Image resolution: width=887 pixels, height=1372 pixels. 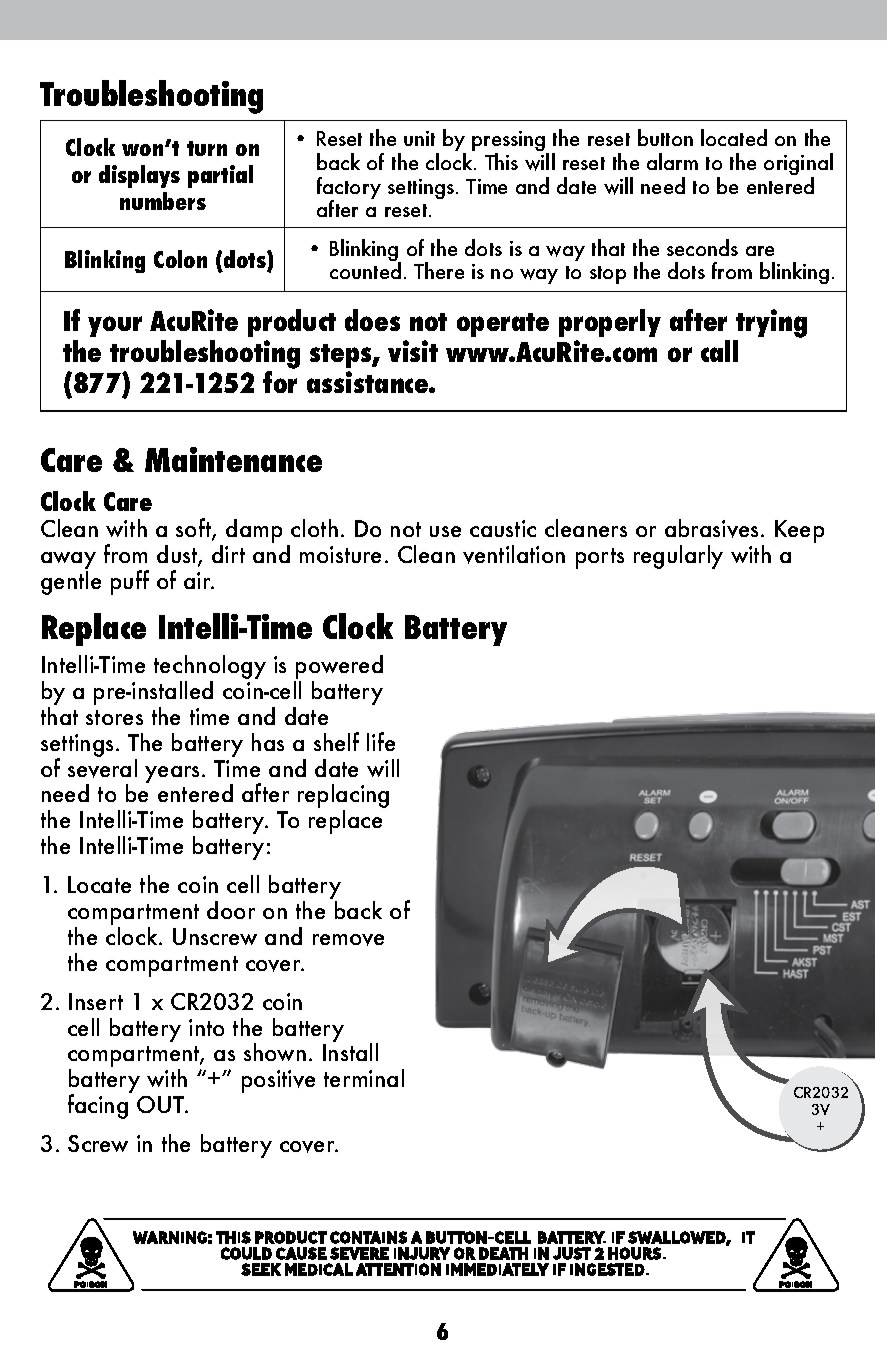 What do you see at coordinates (419, 138) in the screenshot?
I see `unit` at bounding box center [419, 138].
